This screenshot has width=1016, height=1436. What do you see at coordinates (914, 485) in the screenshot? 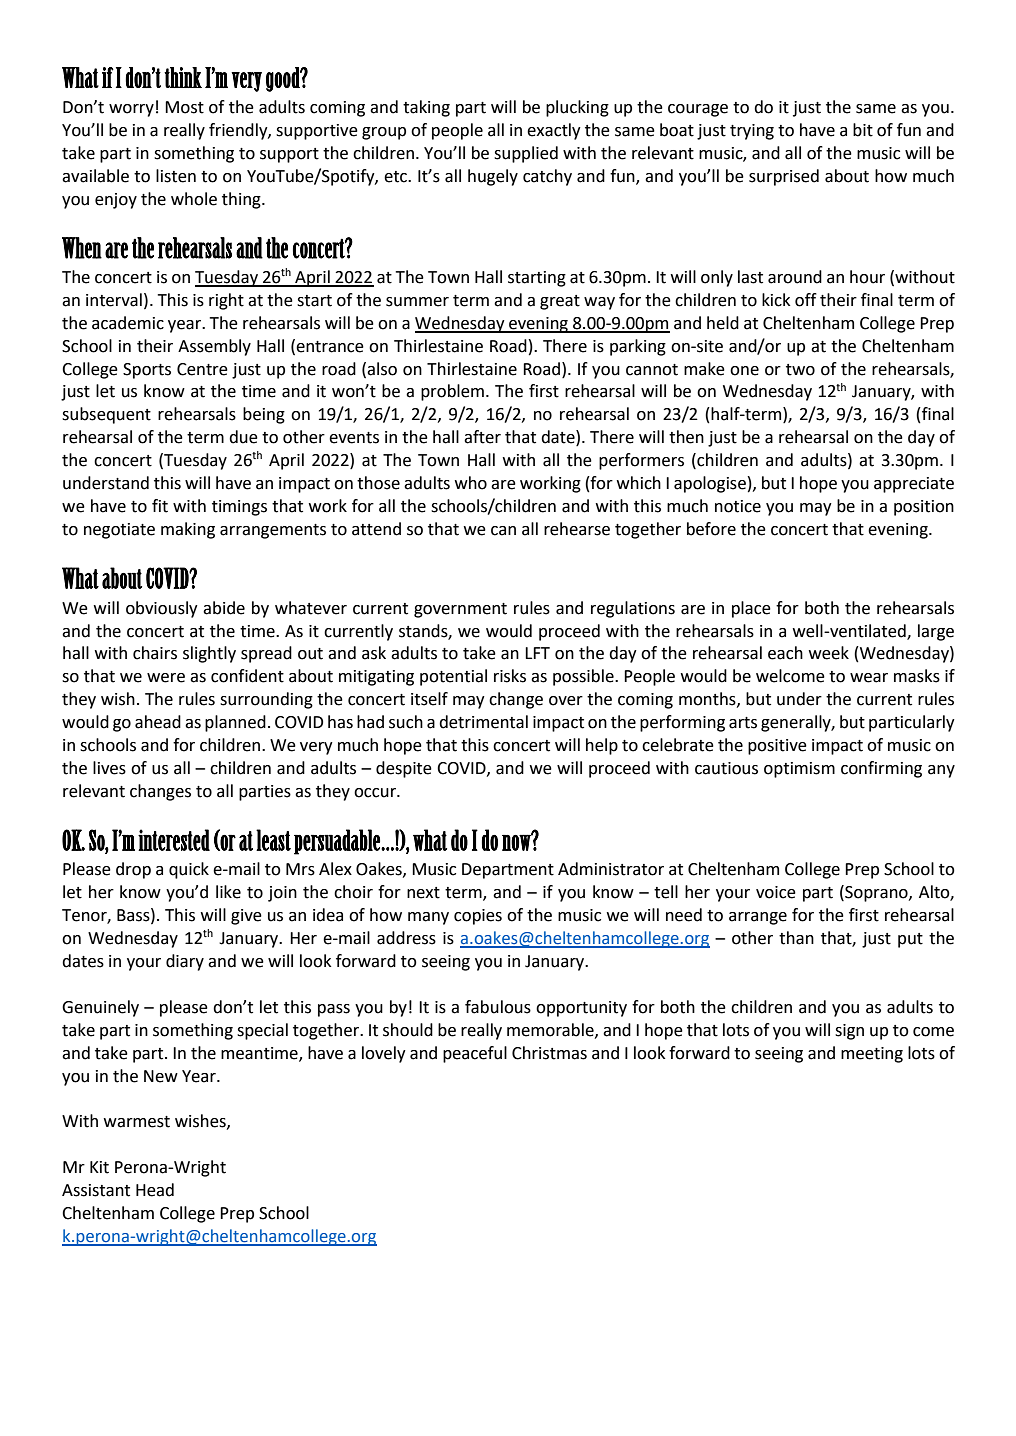
I see `appreciate` at bounding box center [914, 485].
